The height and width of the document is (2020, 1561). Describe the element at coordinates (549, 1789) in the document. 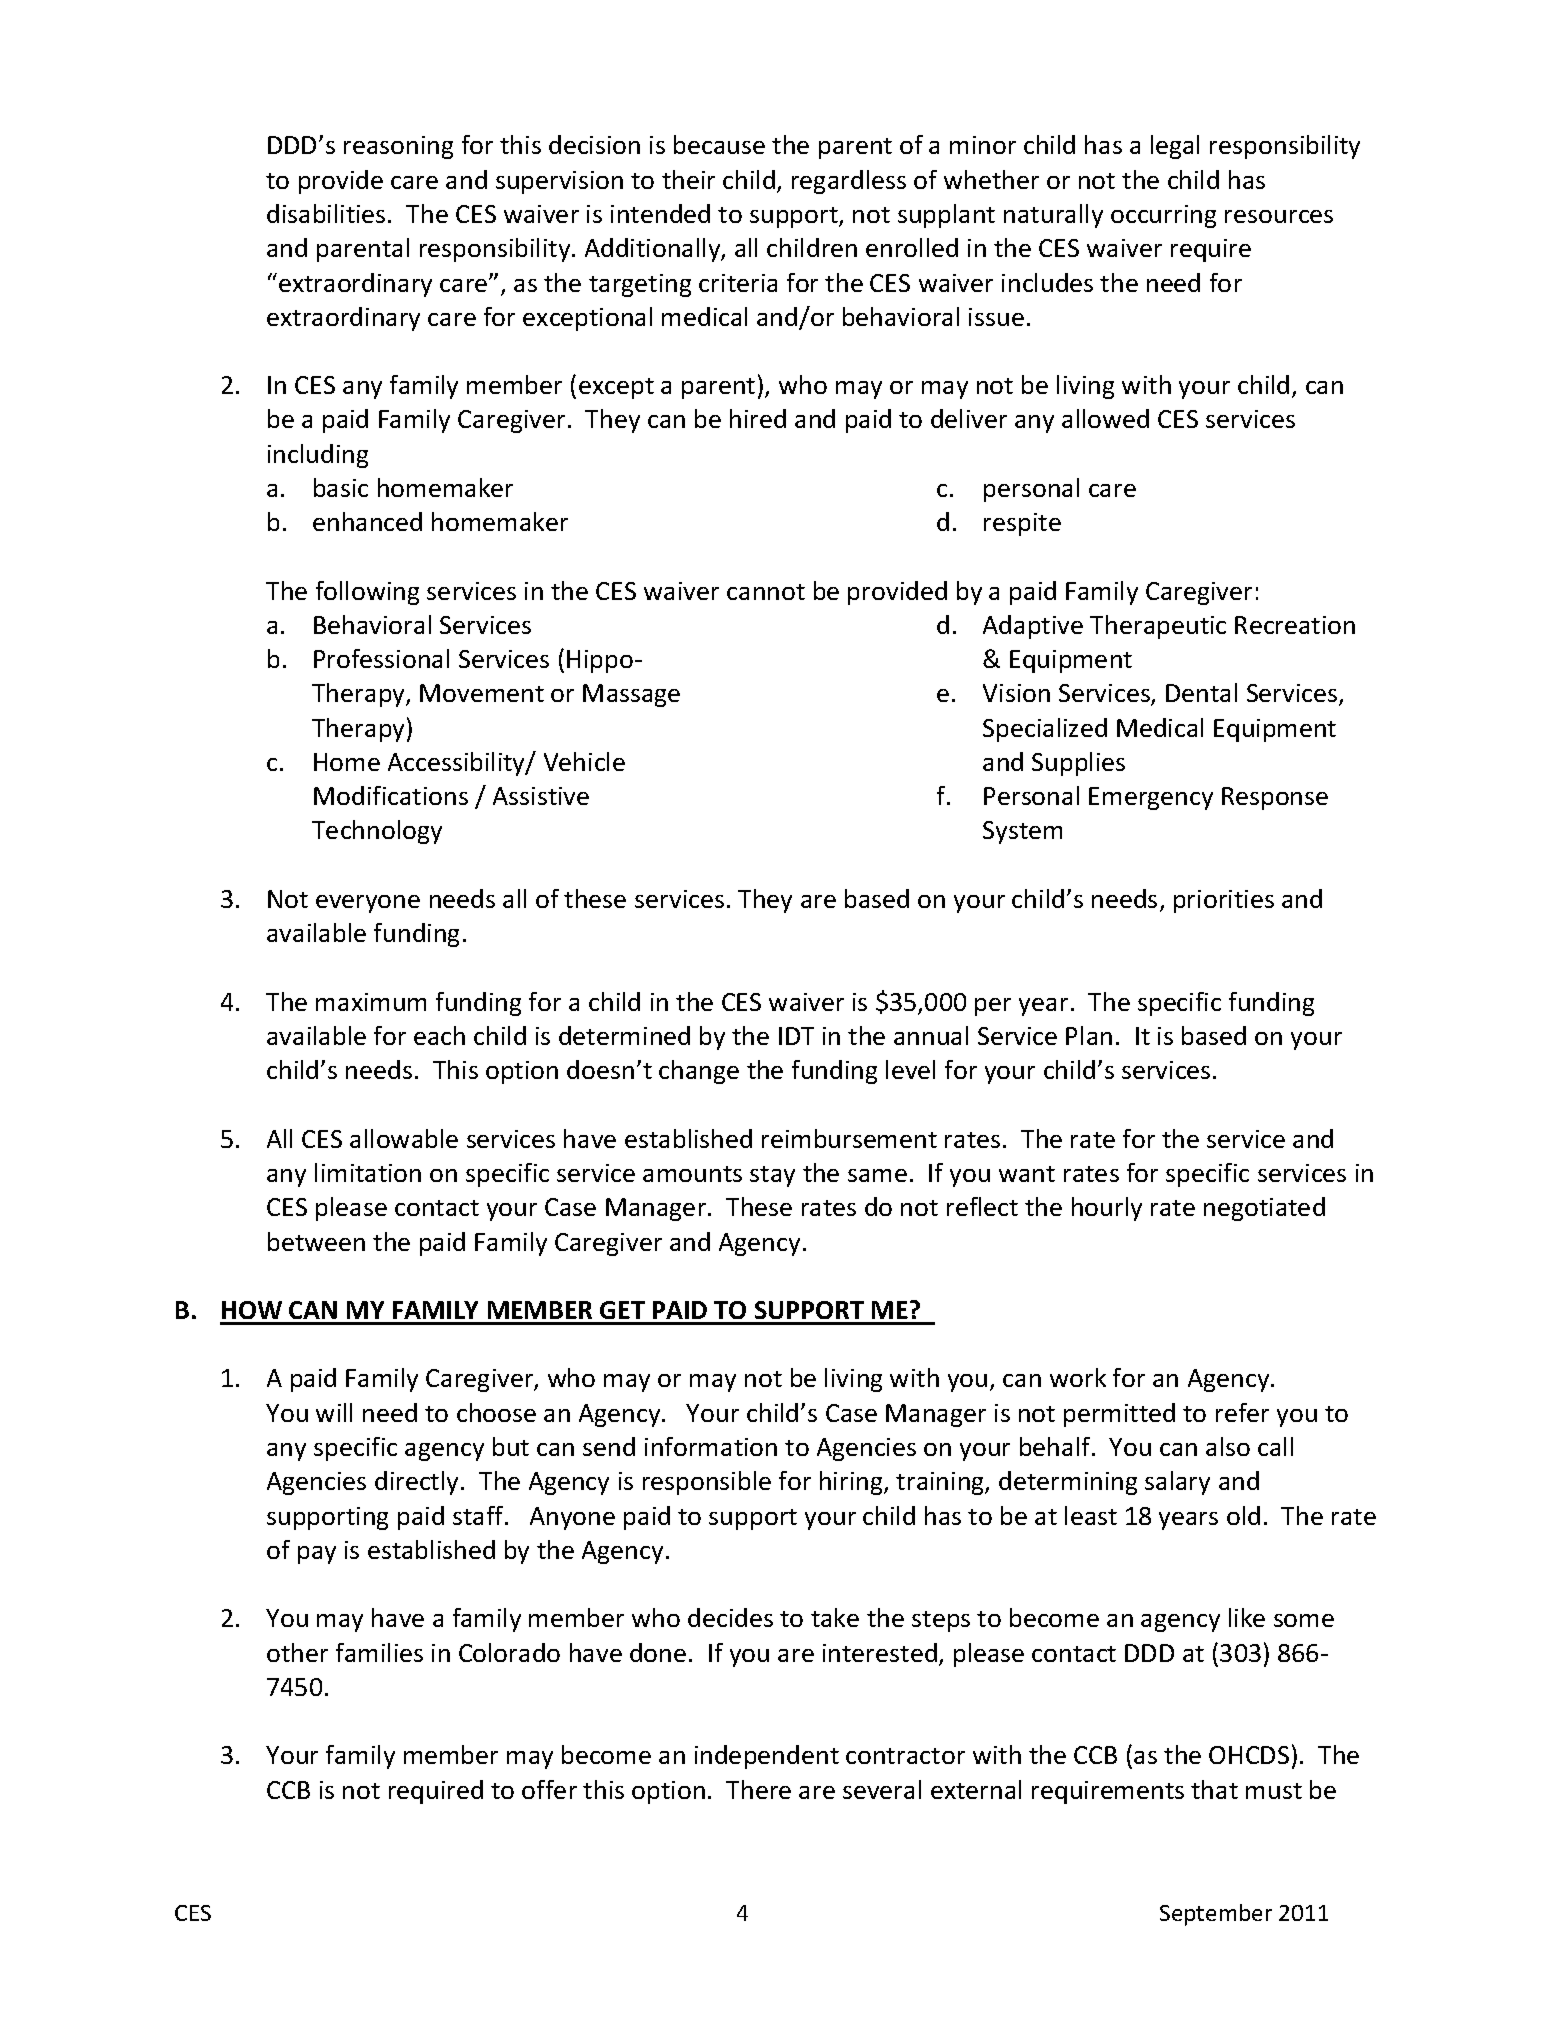

I see `offer` at that location.
